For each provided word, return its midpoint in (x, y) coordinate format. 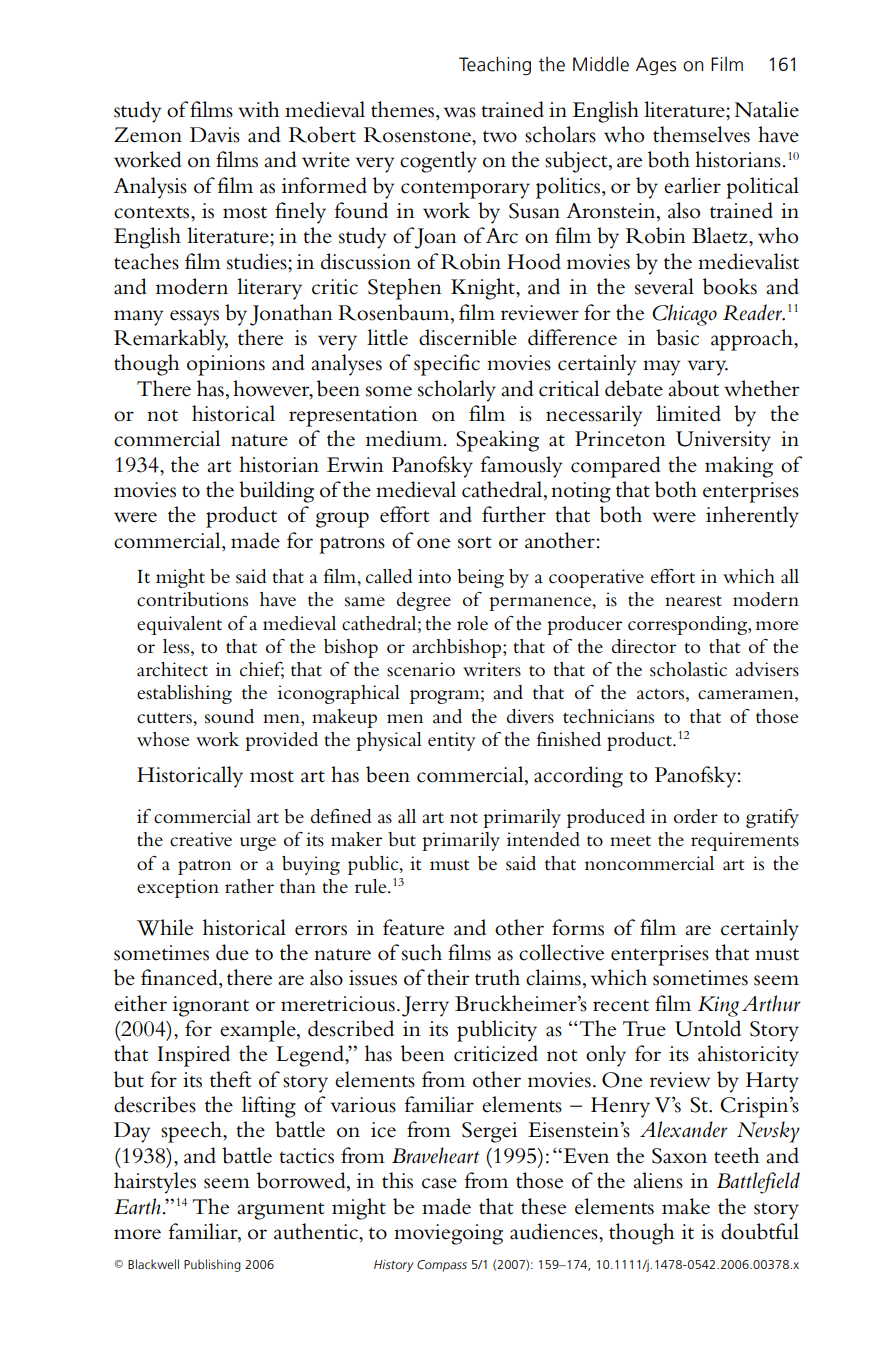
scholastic (688, 669)
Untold (708, 1028)
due (232, 952)
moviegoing (448, 1234)
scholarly (457, 391)
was (460, 112)
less (177, 647)
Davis (215, 135)
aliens (658, 1180)
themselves (701, 134)
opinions (226, 365)
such (422, 952)
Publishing (212, 1265)
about (693, 388)
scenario (421, 669)
